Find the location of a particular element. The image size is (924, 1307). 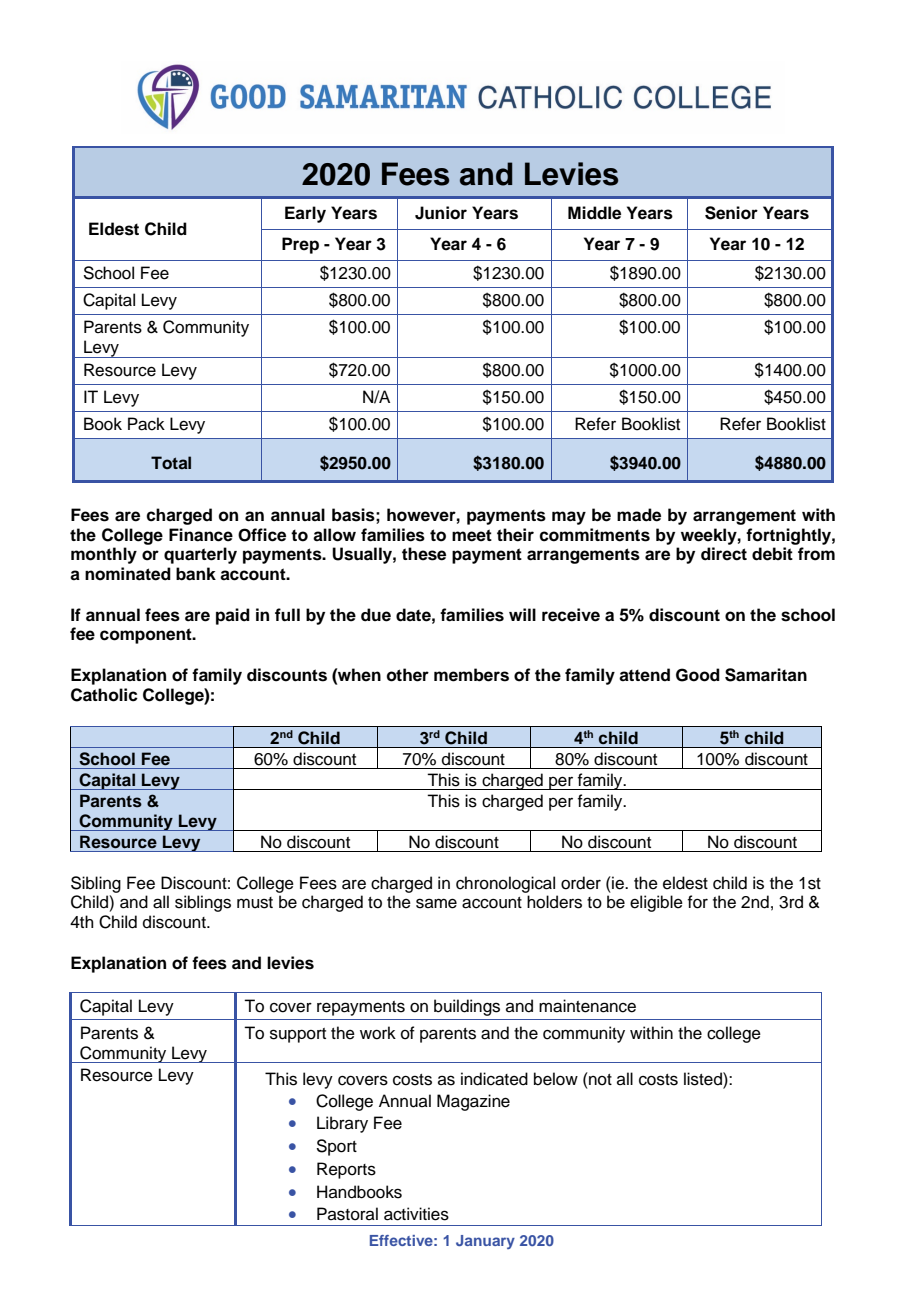

Junior is located at coordinates (441, 213).
